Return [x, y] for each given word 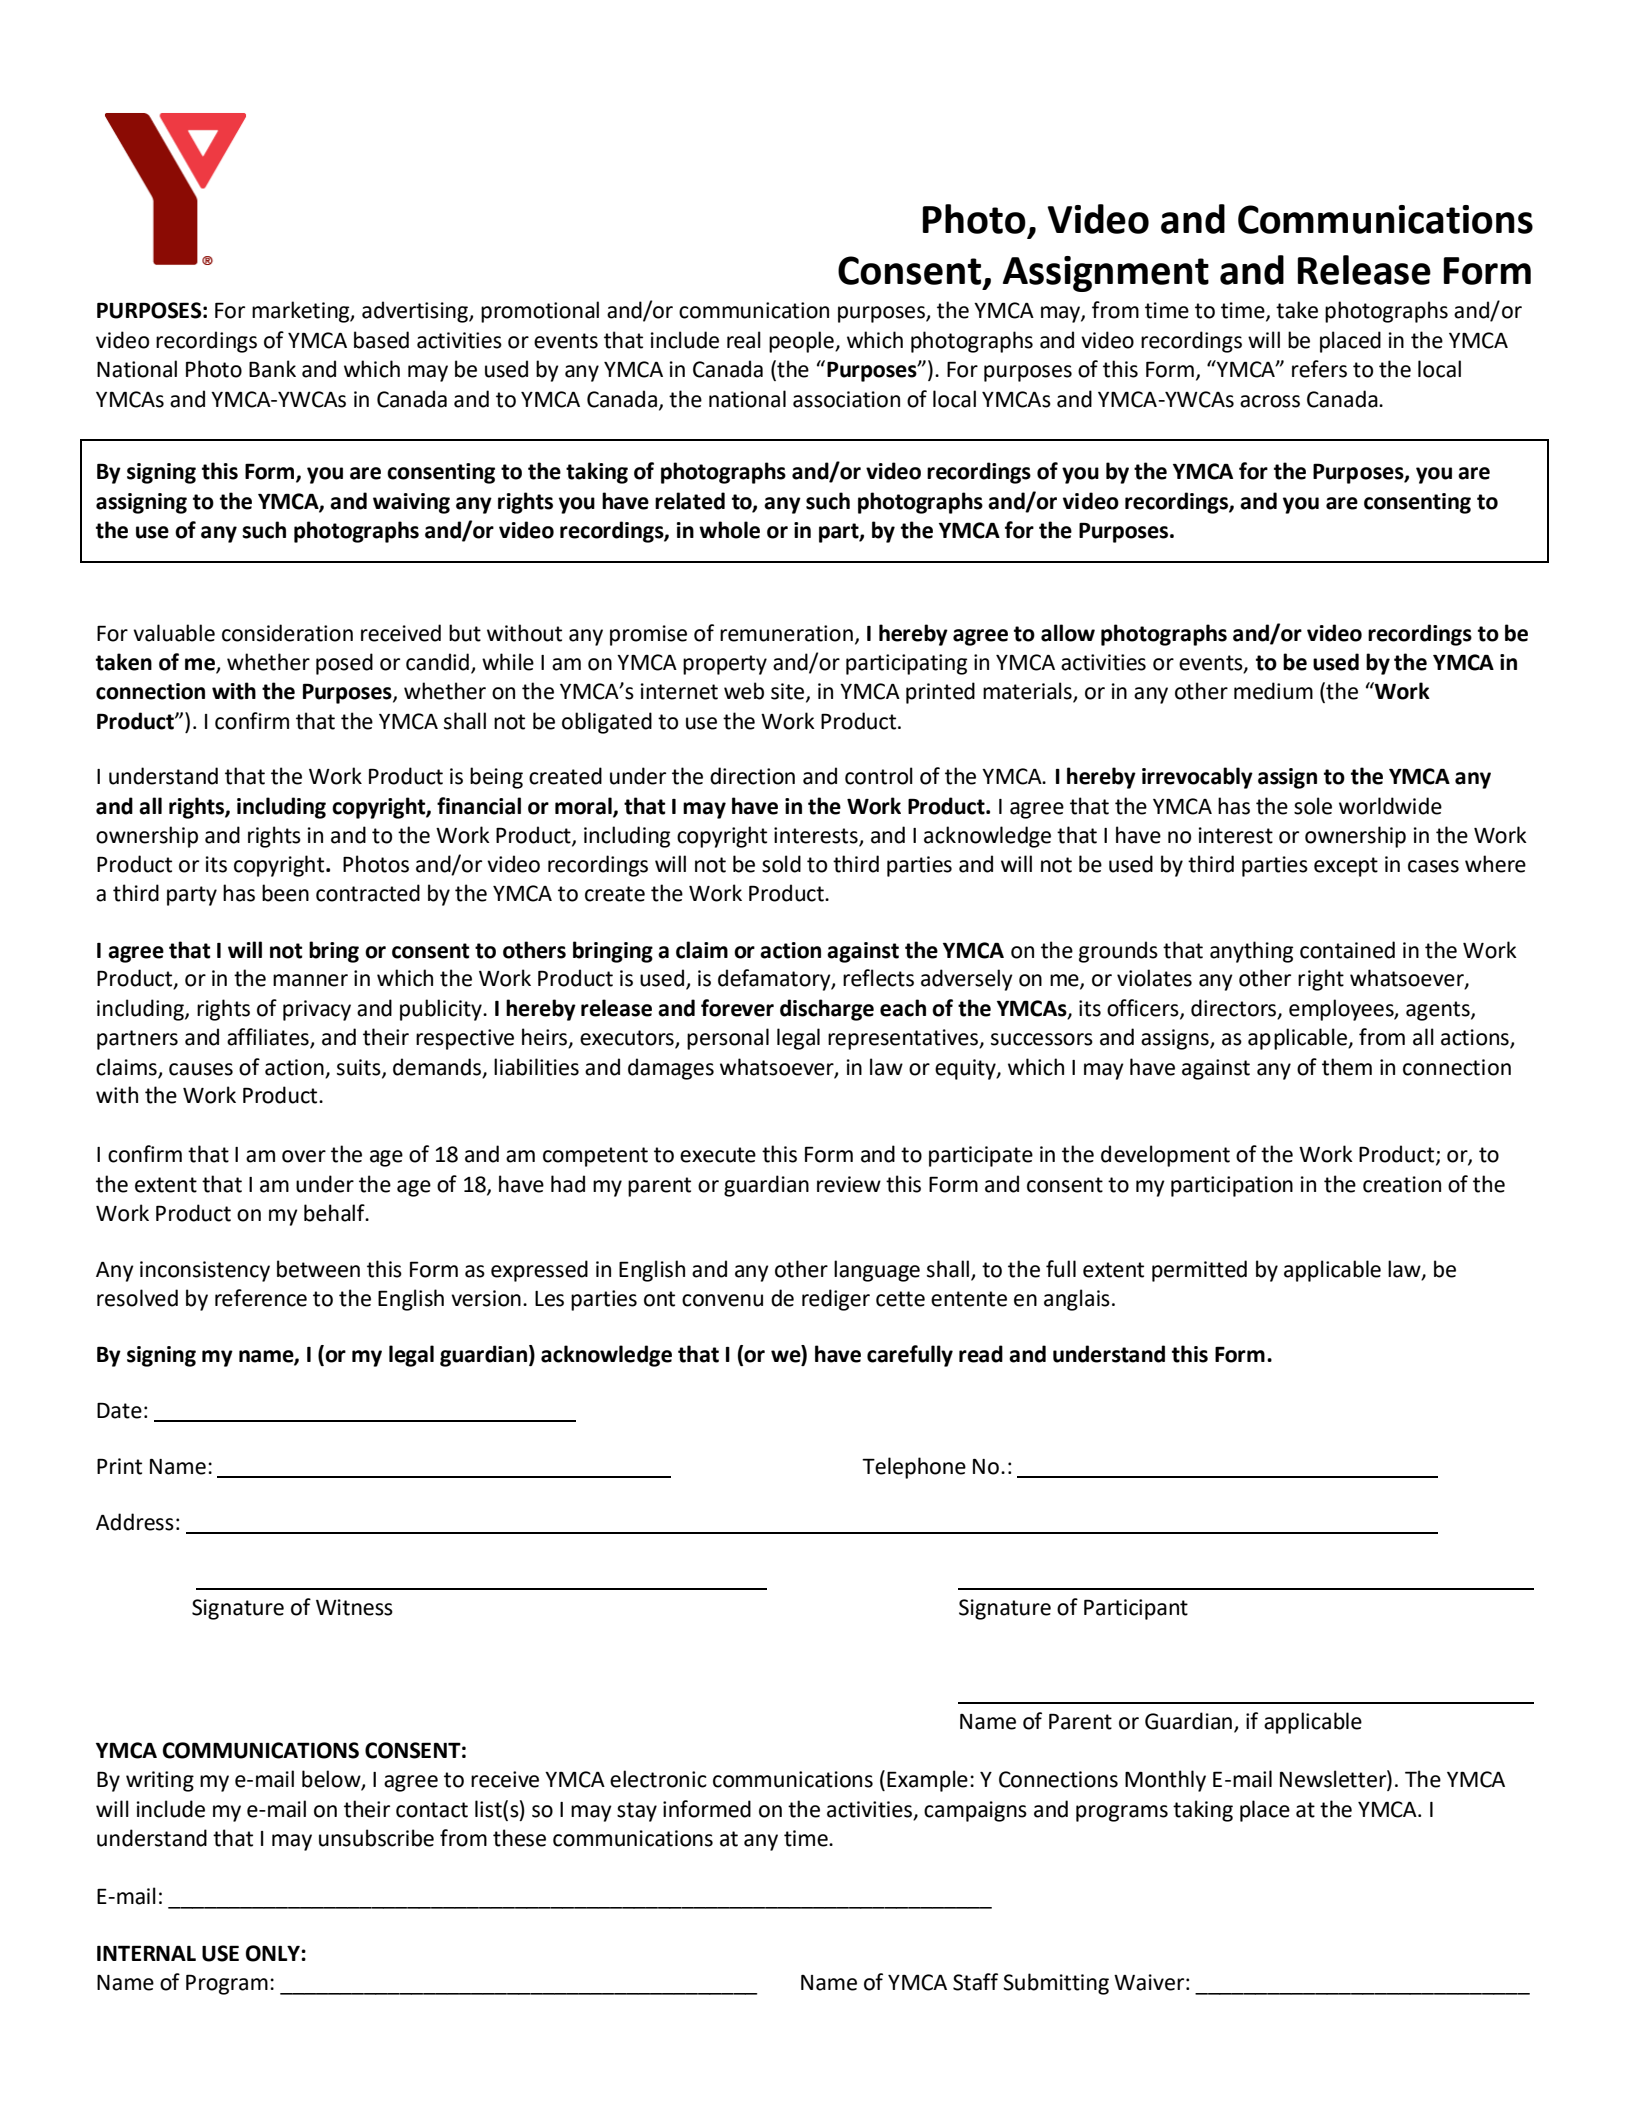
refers [1319, 369]
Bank [272, 369]
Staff [975, 1982]
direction [752, 776]
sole [1313, 806]
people [802, 342]
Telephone [914, 1468]
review [849, 1184]
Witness [354, 1607]
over [304, 1156]
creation [1402, 1184]
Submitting [1056, 1984]
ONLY [274, 1953]
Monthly [1165, 1781]
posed [344, 664]
